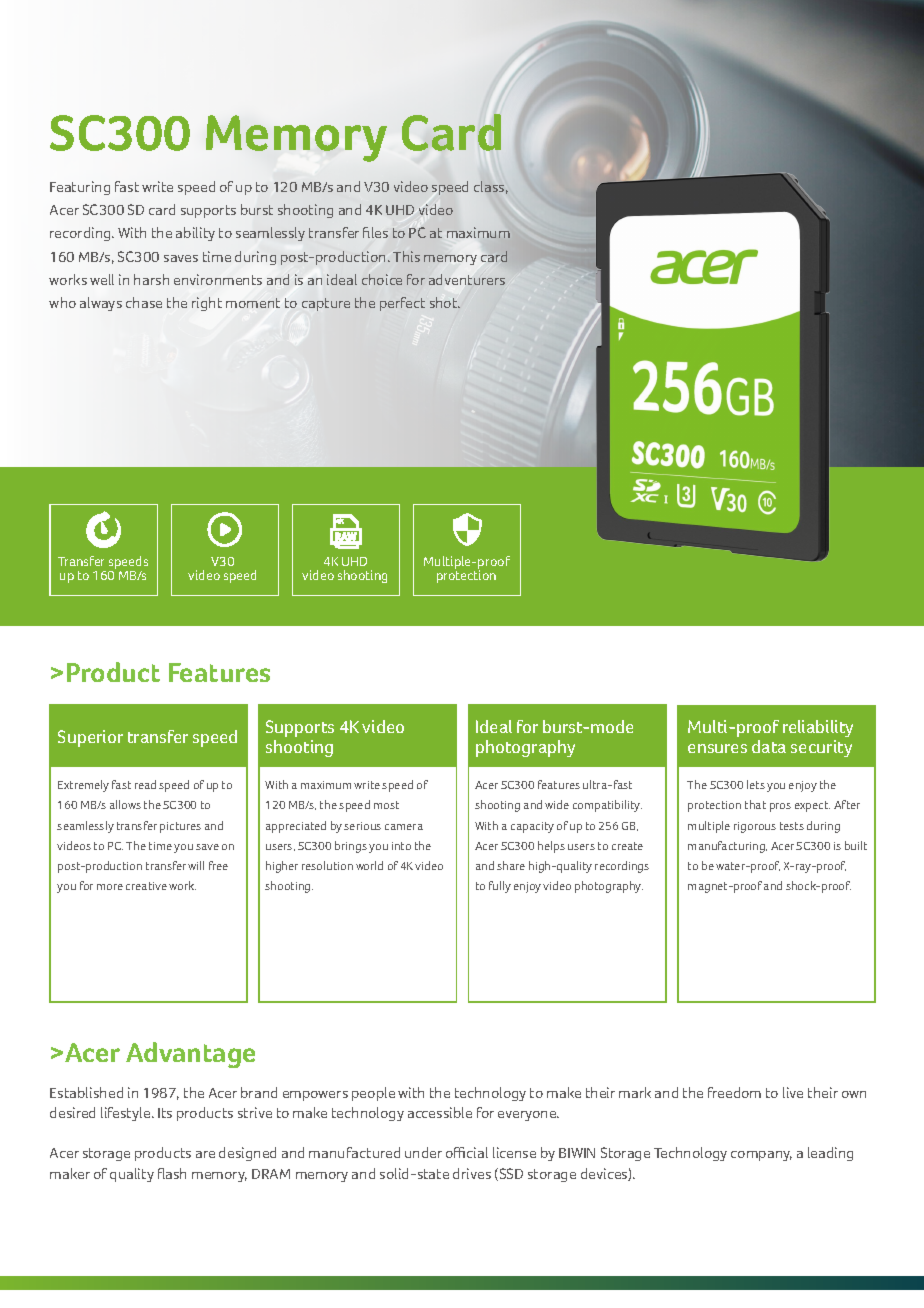 This screenshot has height=1308, width=924. What do you see at coordinates (406, 256) in the screenshot?
I see `This` at bounding box center [406, 256].
